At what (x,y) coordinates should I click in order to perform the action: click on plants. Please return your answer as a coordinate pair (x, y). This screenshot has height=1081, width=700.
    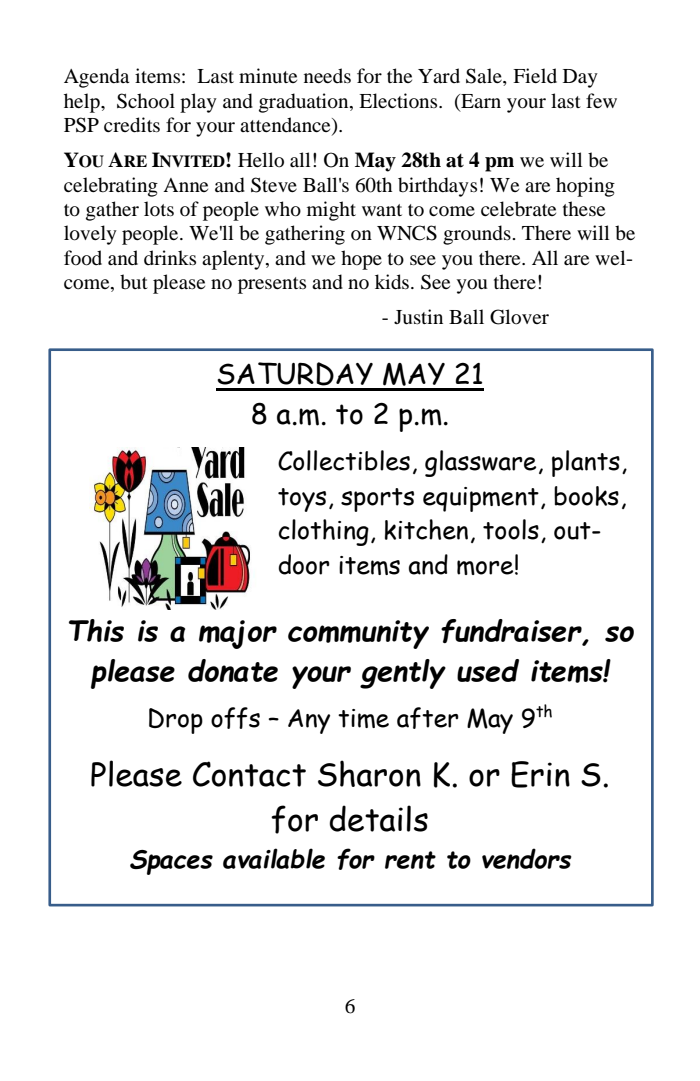
    Looking at the image, I should click on (586, 463).
